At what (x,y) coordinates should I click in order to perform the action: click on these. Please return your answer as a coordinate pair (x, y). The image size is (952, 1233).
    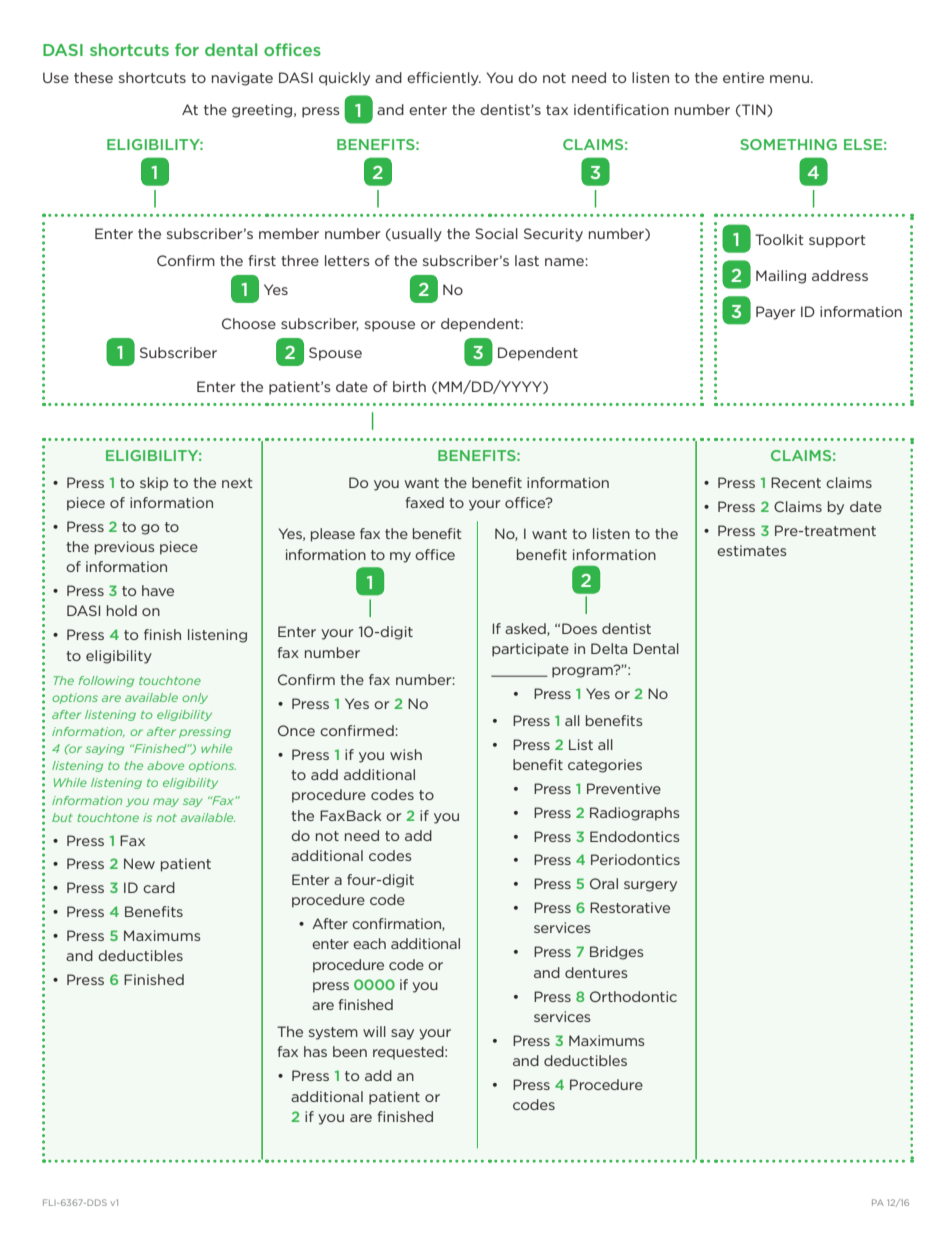
    Looking at the image, I should click on (93, 77).
